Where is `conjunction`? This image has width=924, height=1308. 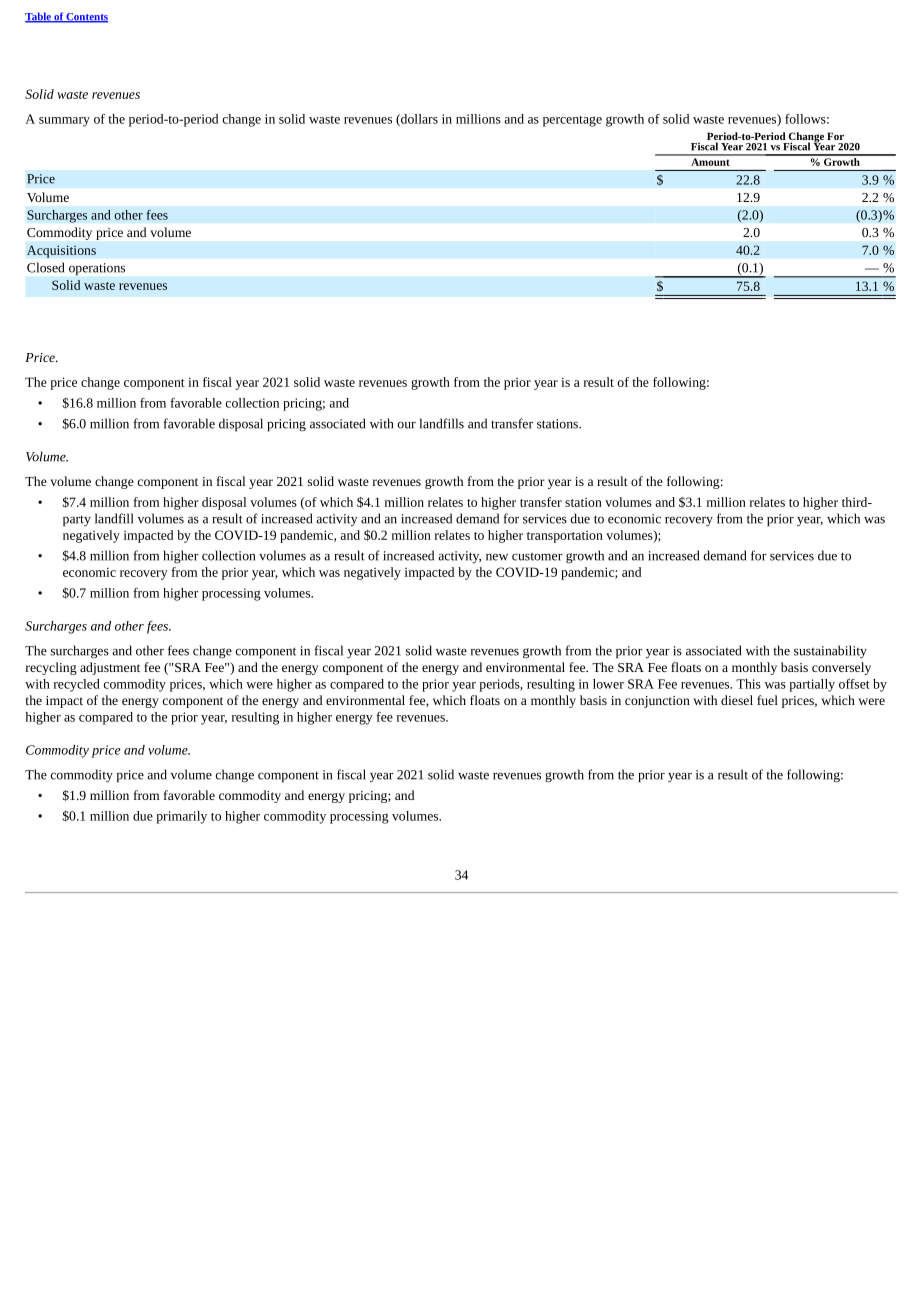
conjunction is located at coordinates (657, 702).
